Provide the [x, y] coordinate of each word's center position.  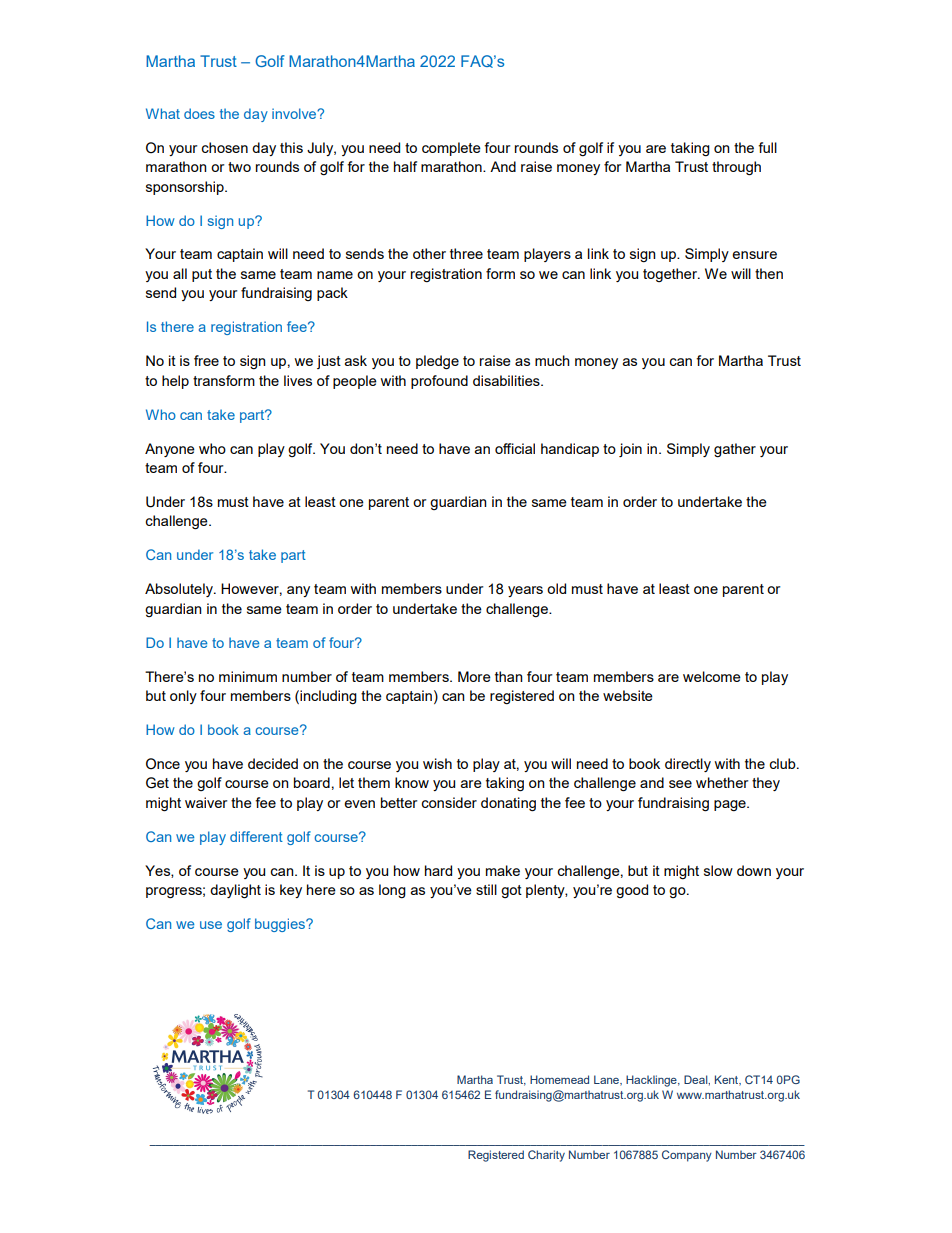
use [211, 925]
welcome [712, 676]
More [474, 676]
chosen [224, 147]
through [736, 168]
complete [451, 149]
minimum [248, 676]
